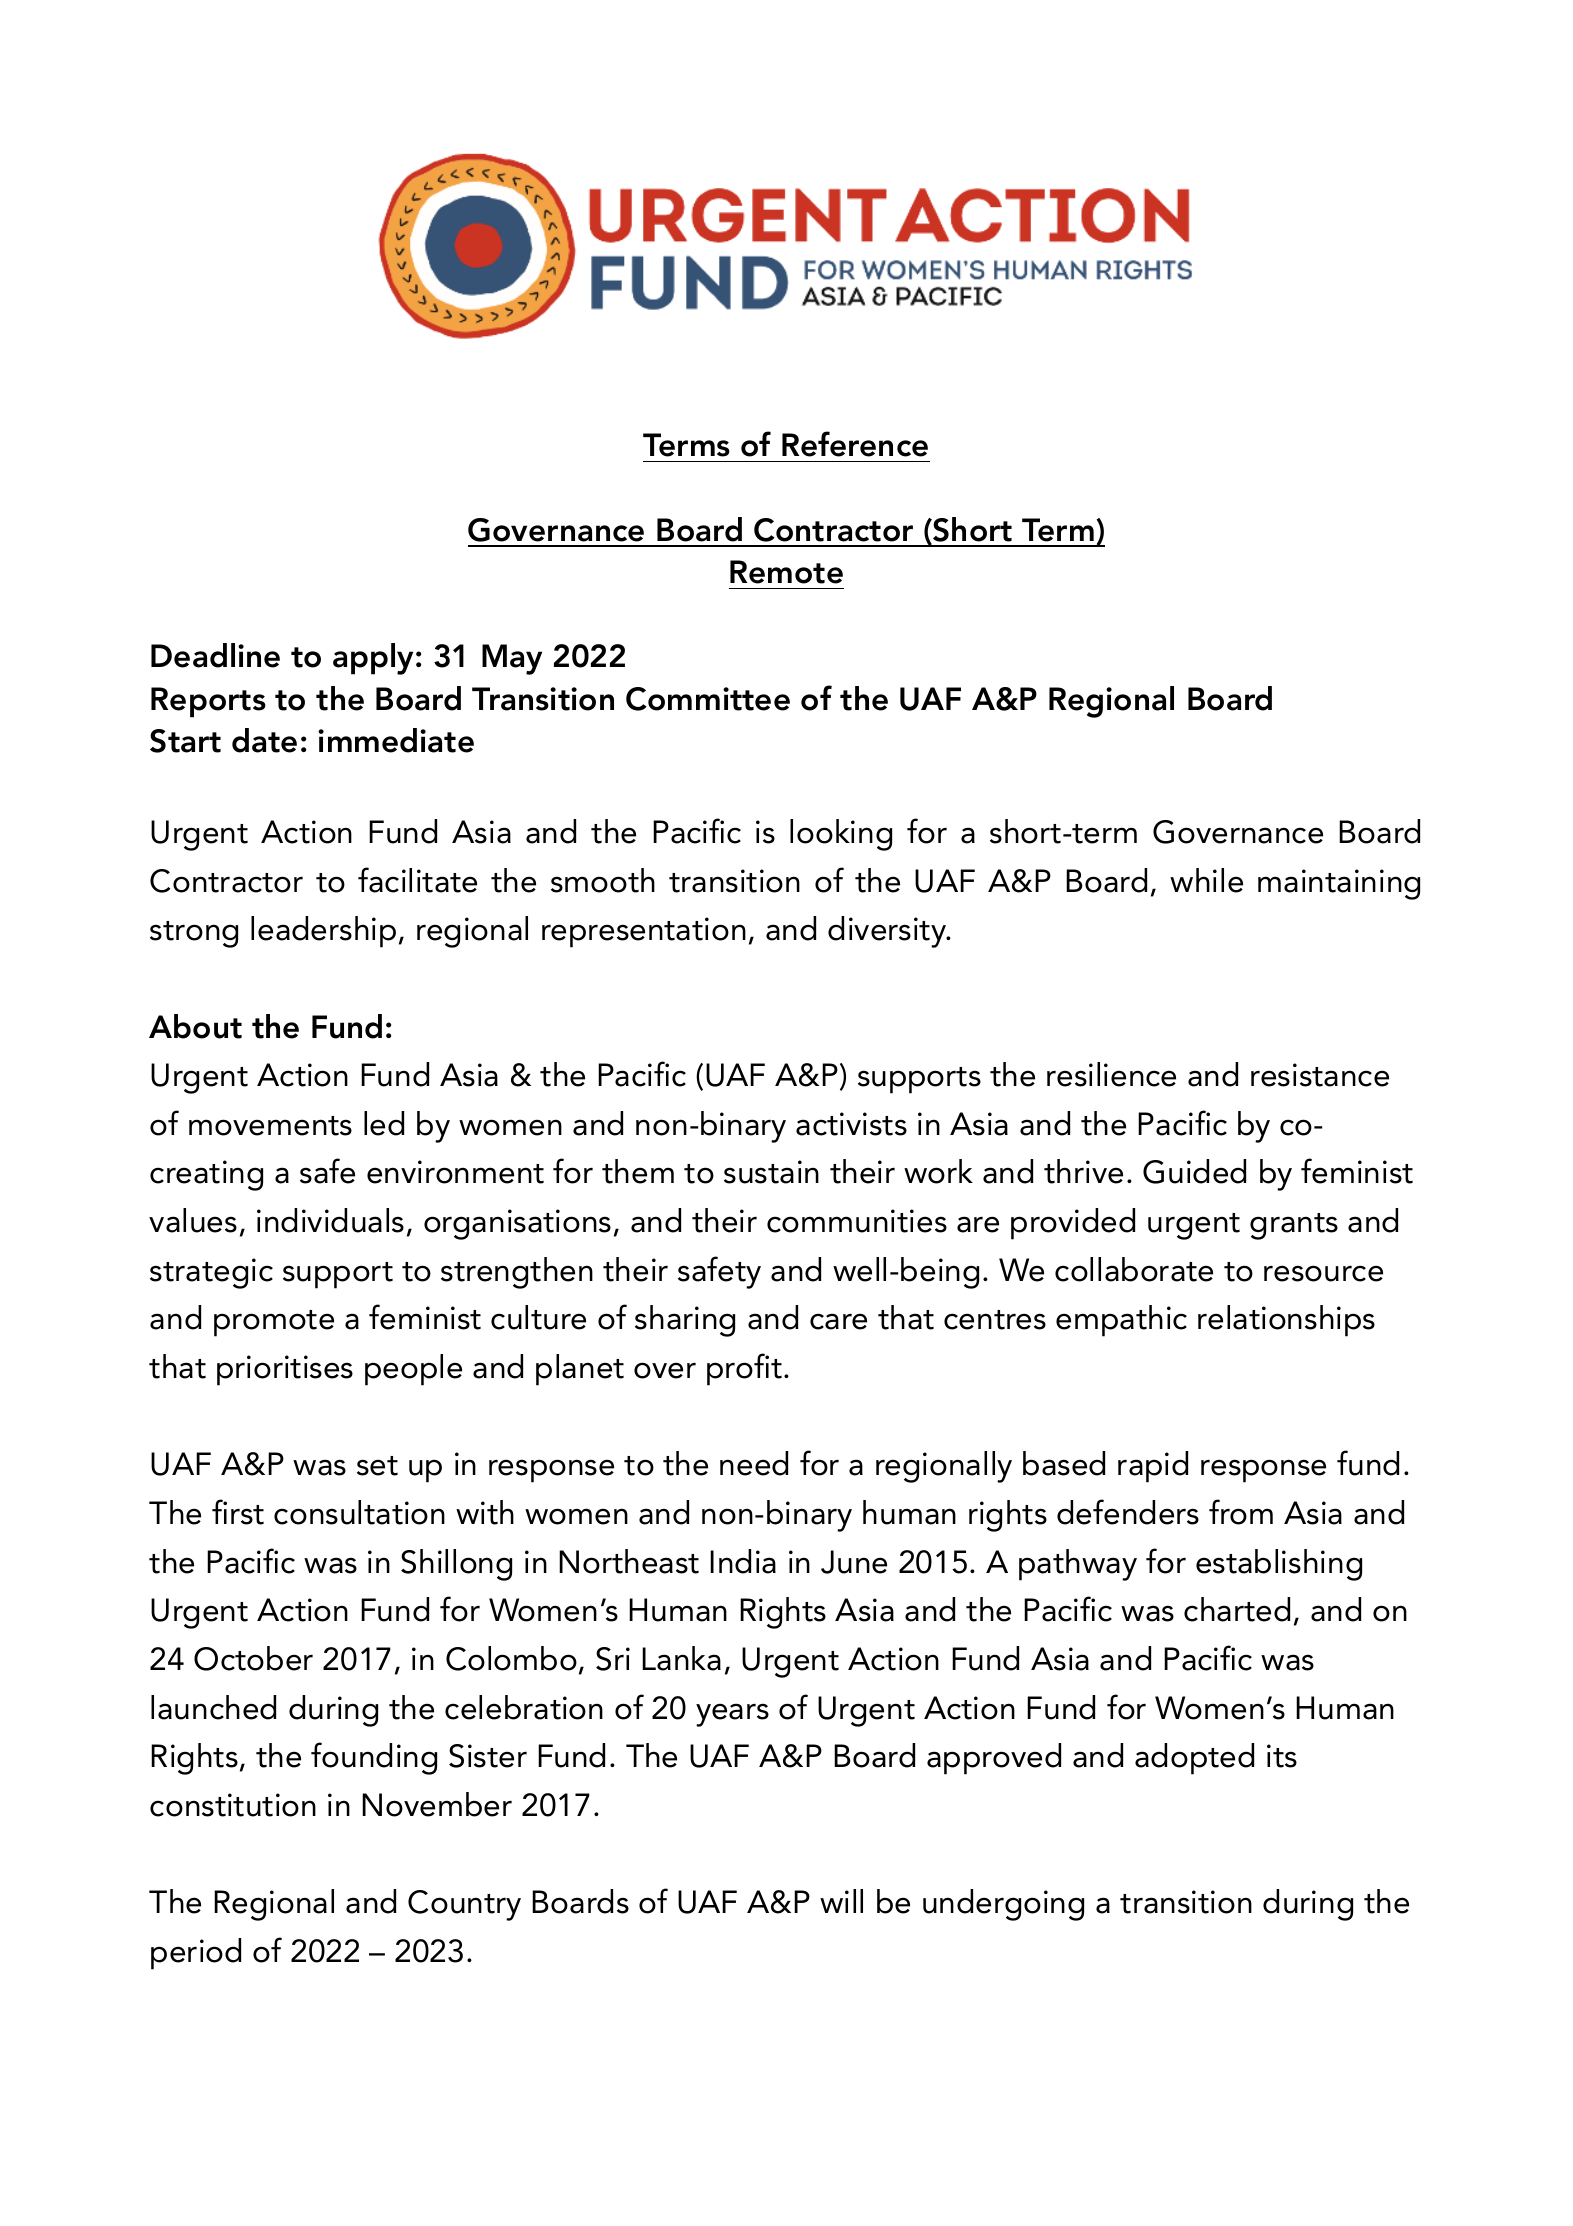  I want to click on Country, so click(464, 1905).
